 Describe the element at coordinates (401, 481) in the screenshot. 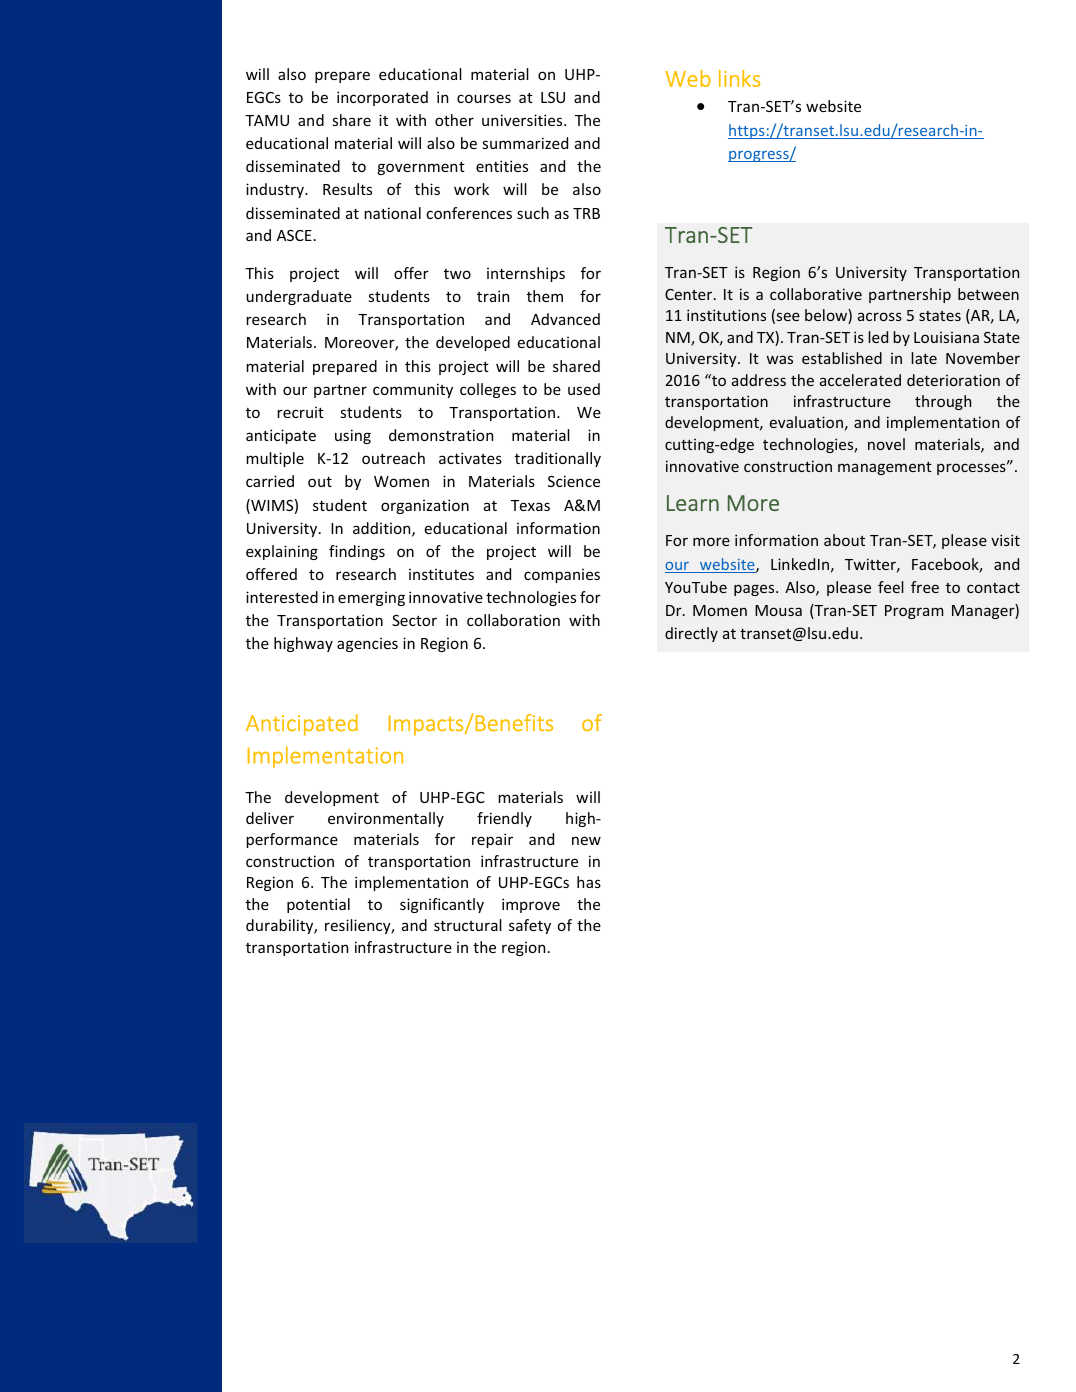

I see `Women` at that location.
